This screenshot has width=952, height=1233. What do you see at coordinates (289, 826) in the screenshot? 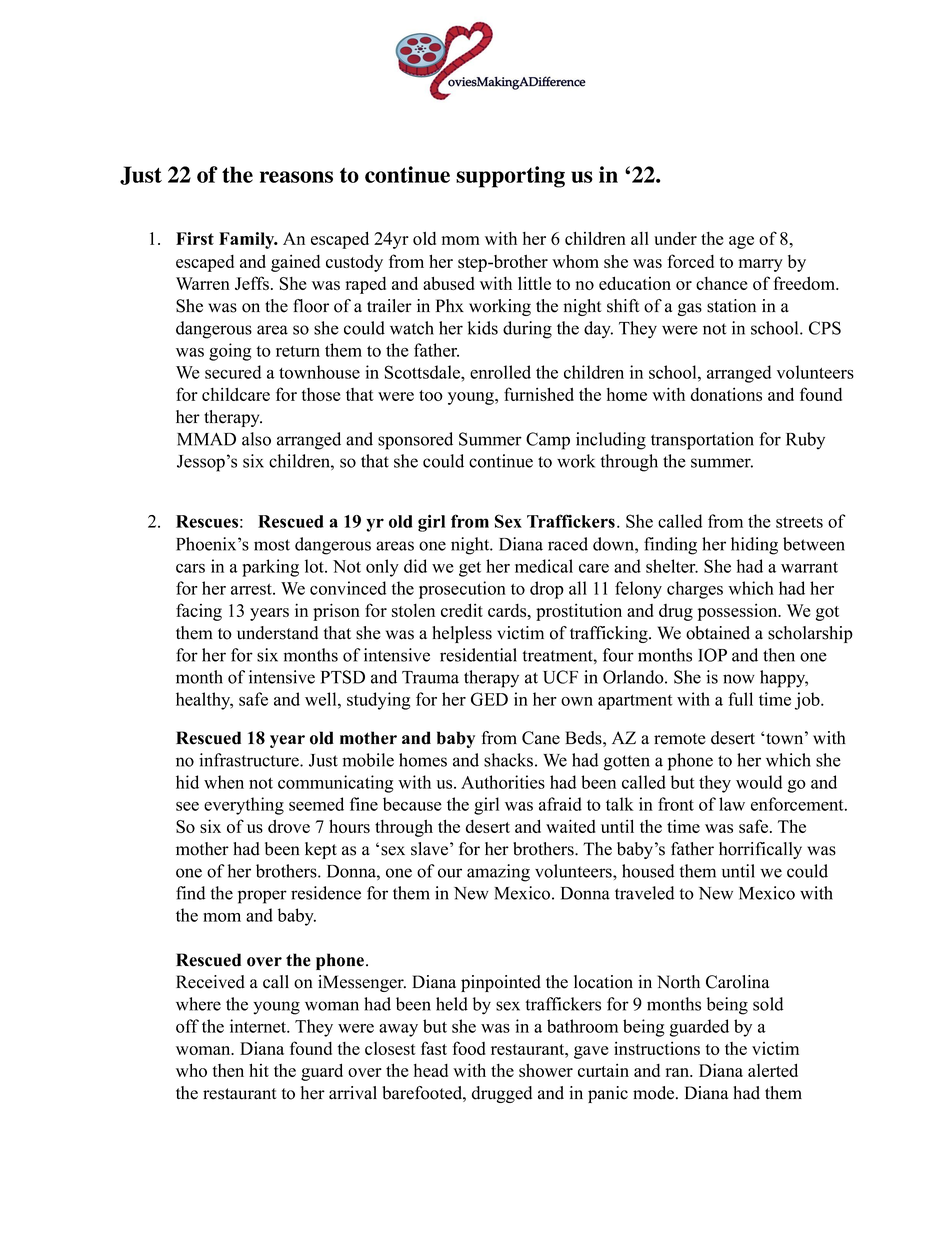
I see `drove` at bounding box center [289, 826].
